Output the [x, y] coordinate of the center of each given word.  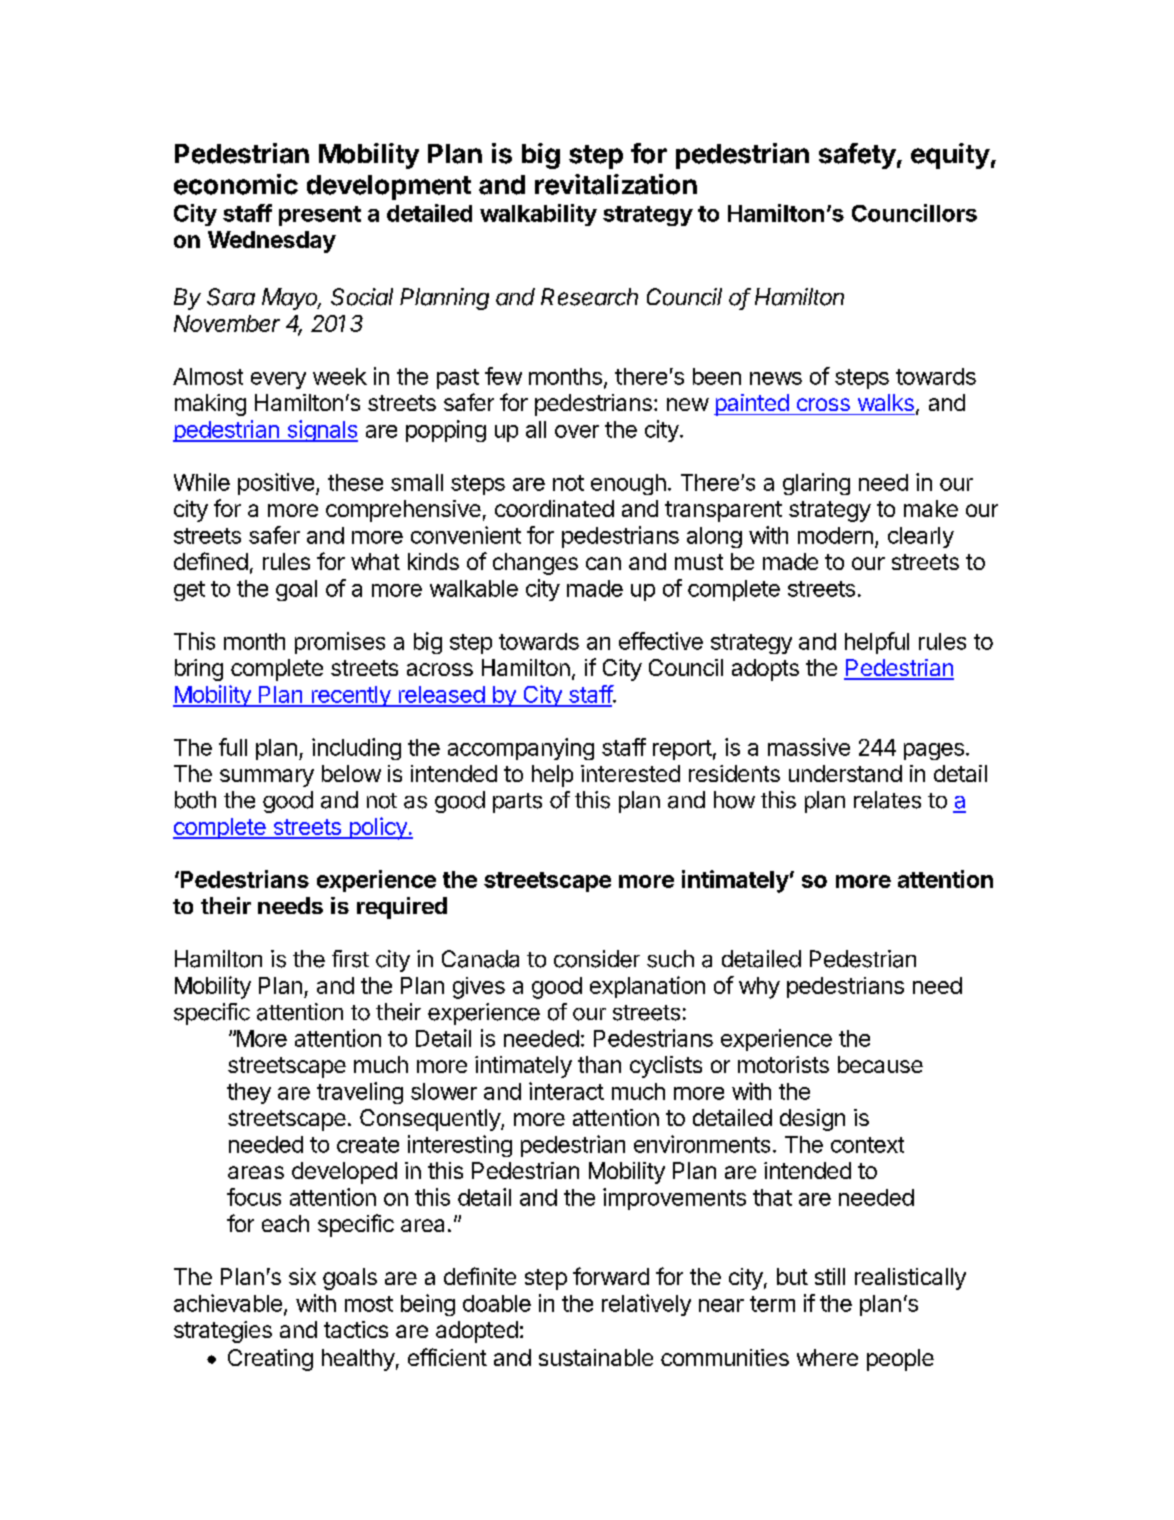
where [827, 1357]
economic [236, 184]
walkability [538, 215]
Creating [270, 1360]
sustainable [596, 1357]
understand [845, 773]
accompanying [521, 749]
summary [267, 778]
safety [857, 156]
